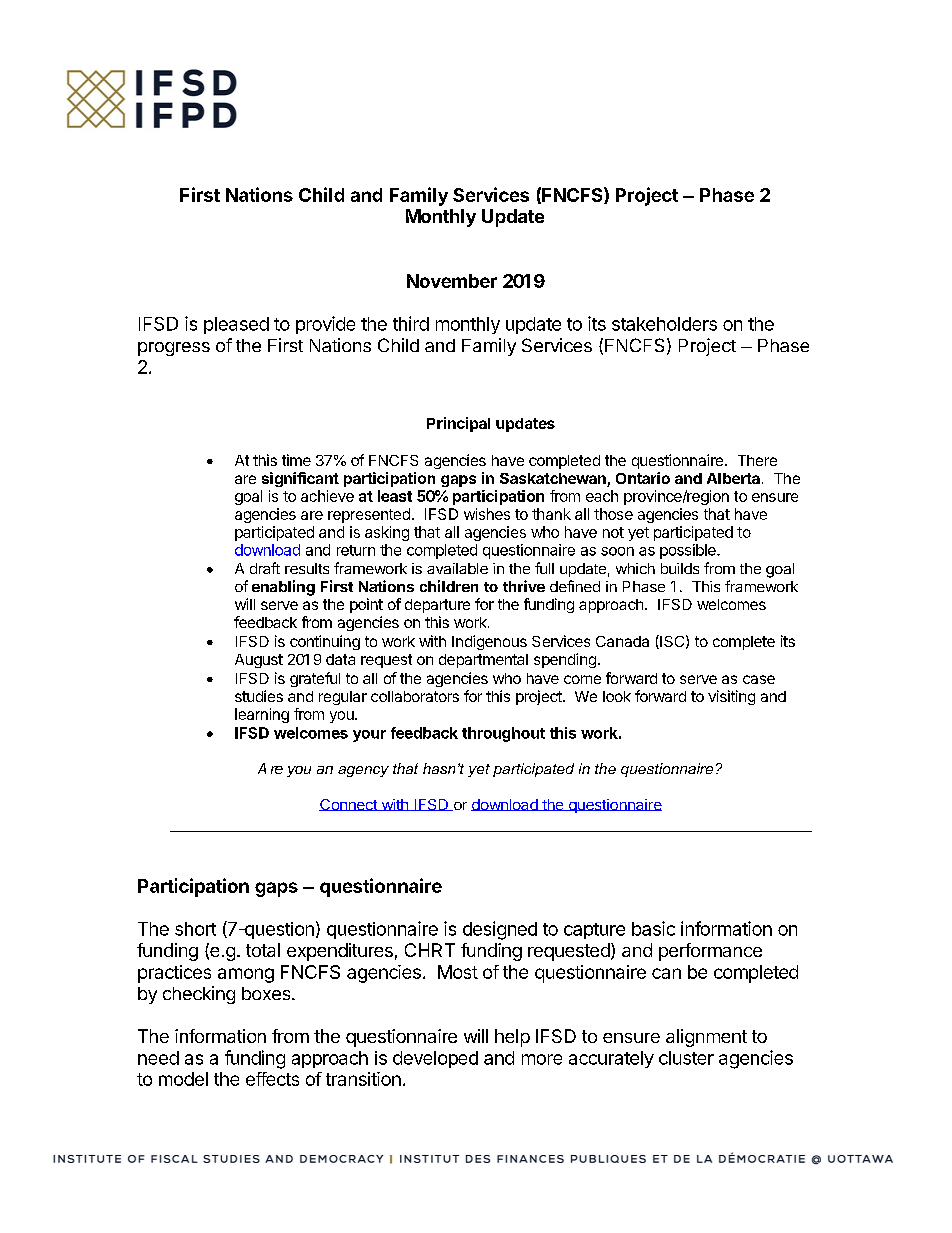 The image size is (952, 1233). Describe the element at coordinates (272, 1079) in the screenshot. I see `effects` at that location.
